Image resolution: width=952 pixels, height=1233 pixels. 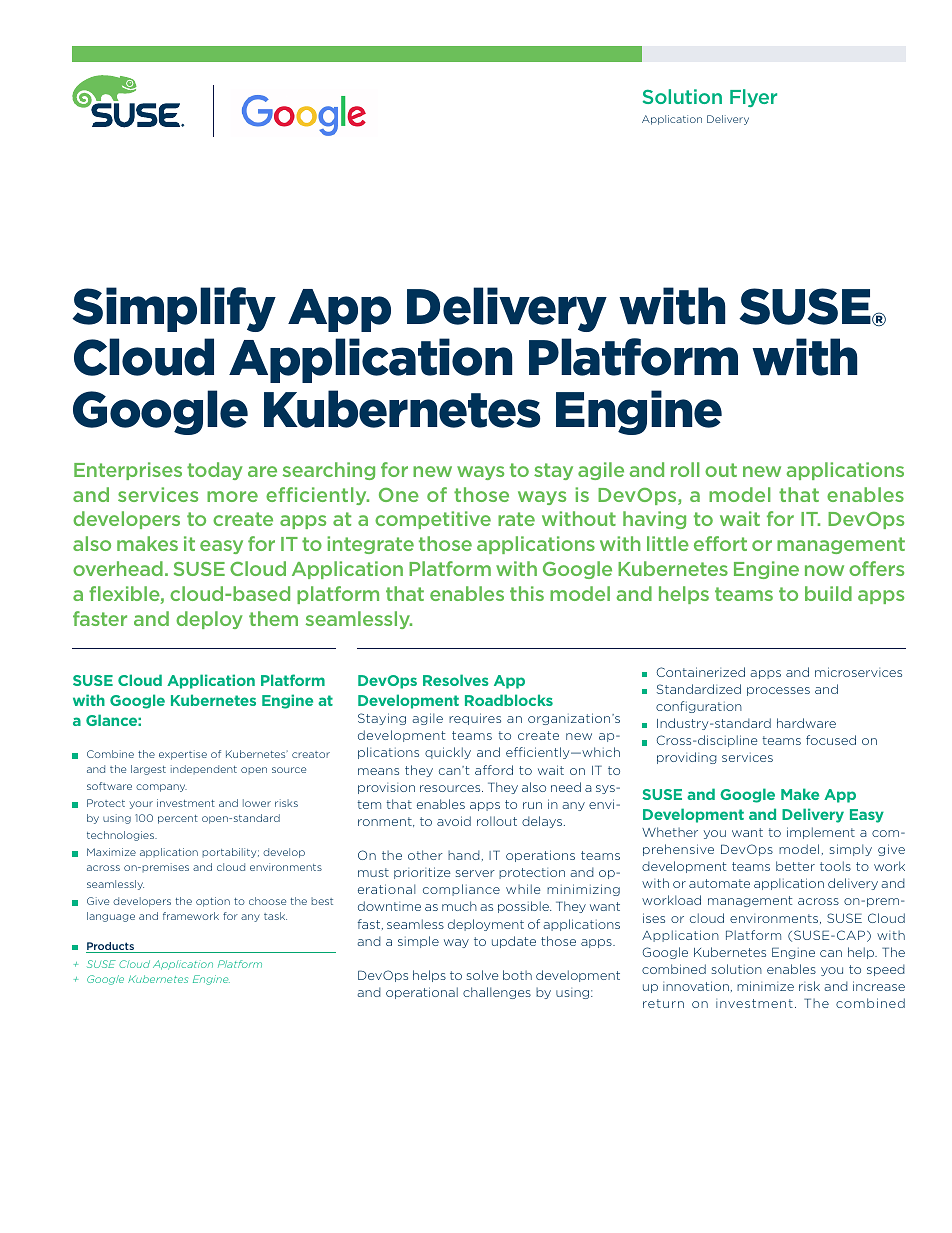 What do you see at coordinates (399, 495) in the screenshot?
I see `One` at bounding box center [399, 495].
